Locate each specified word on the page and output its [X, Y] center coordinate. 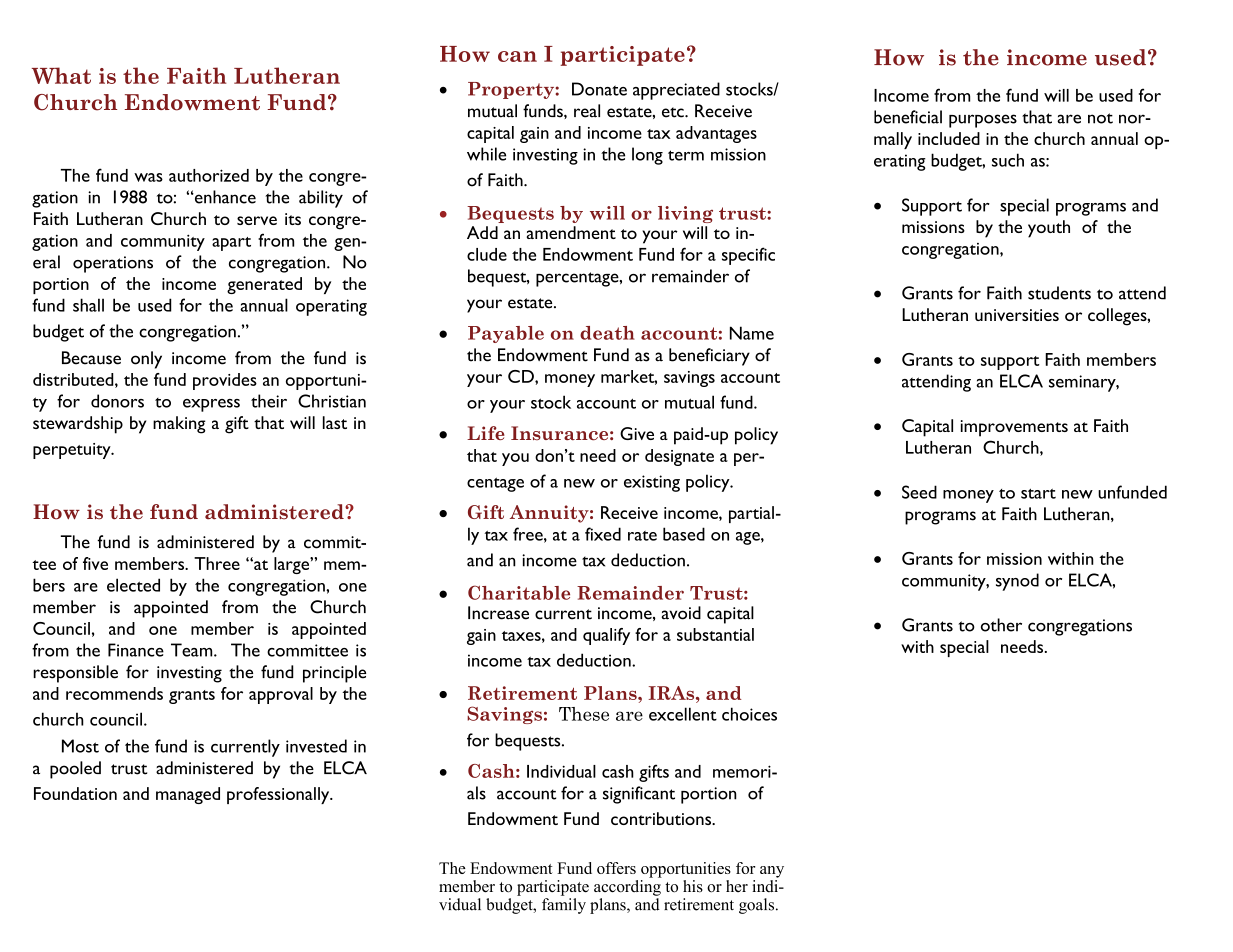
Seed [919, 492]
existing [652, 483]
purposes [983, 121]
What [61, 75]
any [772, 872]
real [587, 111]
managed [188, 795]
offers [616, 868]
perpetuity [73, 451]
